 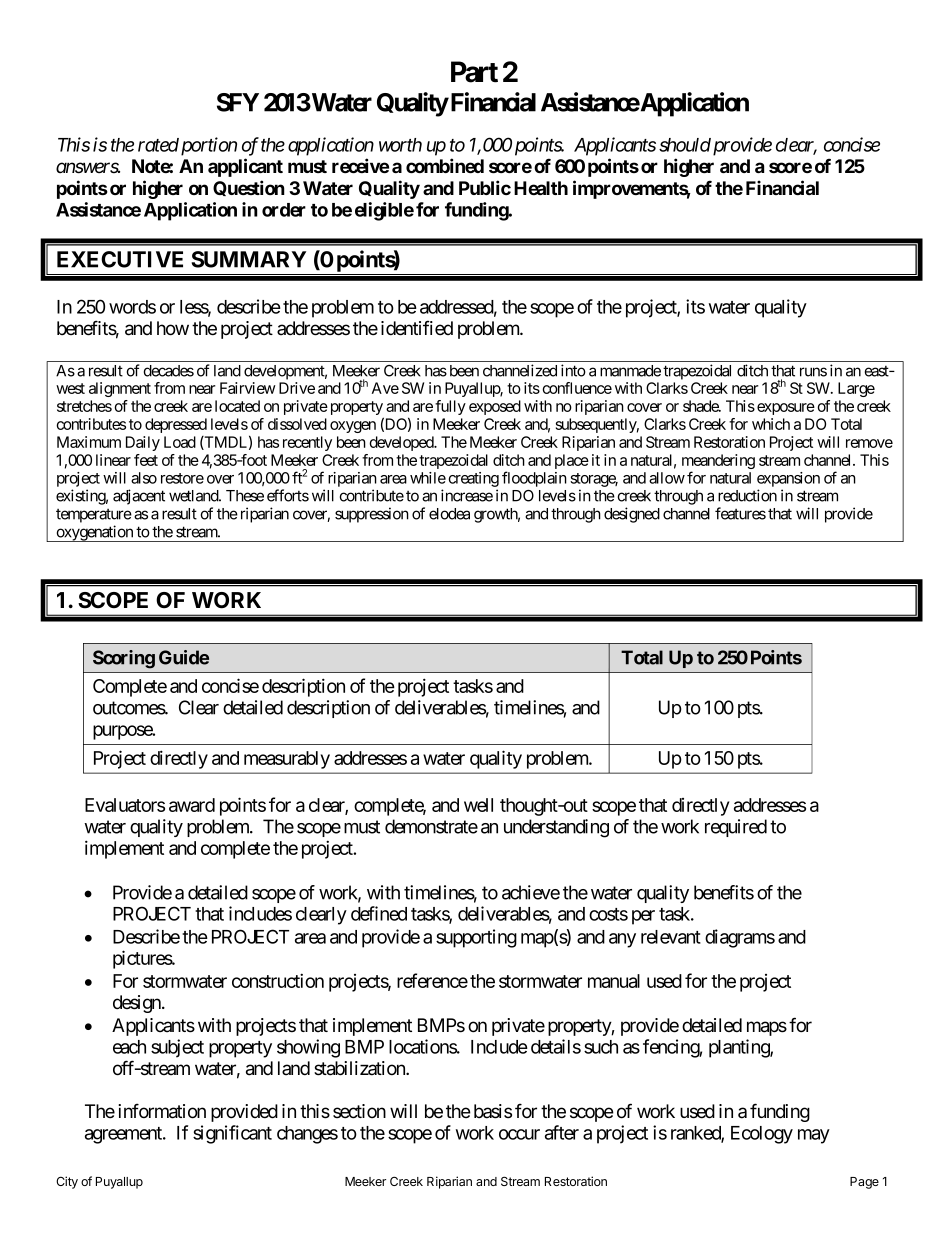 What do you see at coordinates (478, 805) in the document?
I see `well` at bounding box center [478, 805].
